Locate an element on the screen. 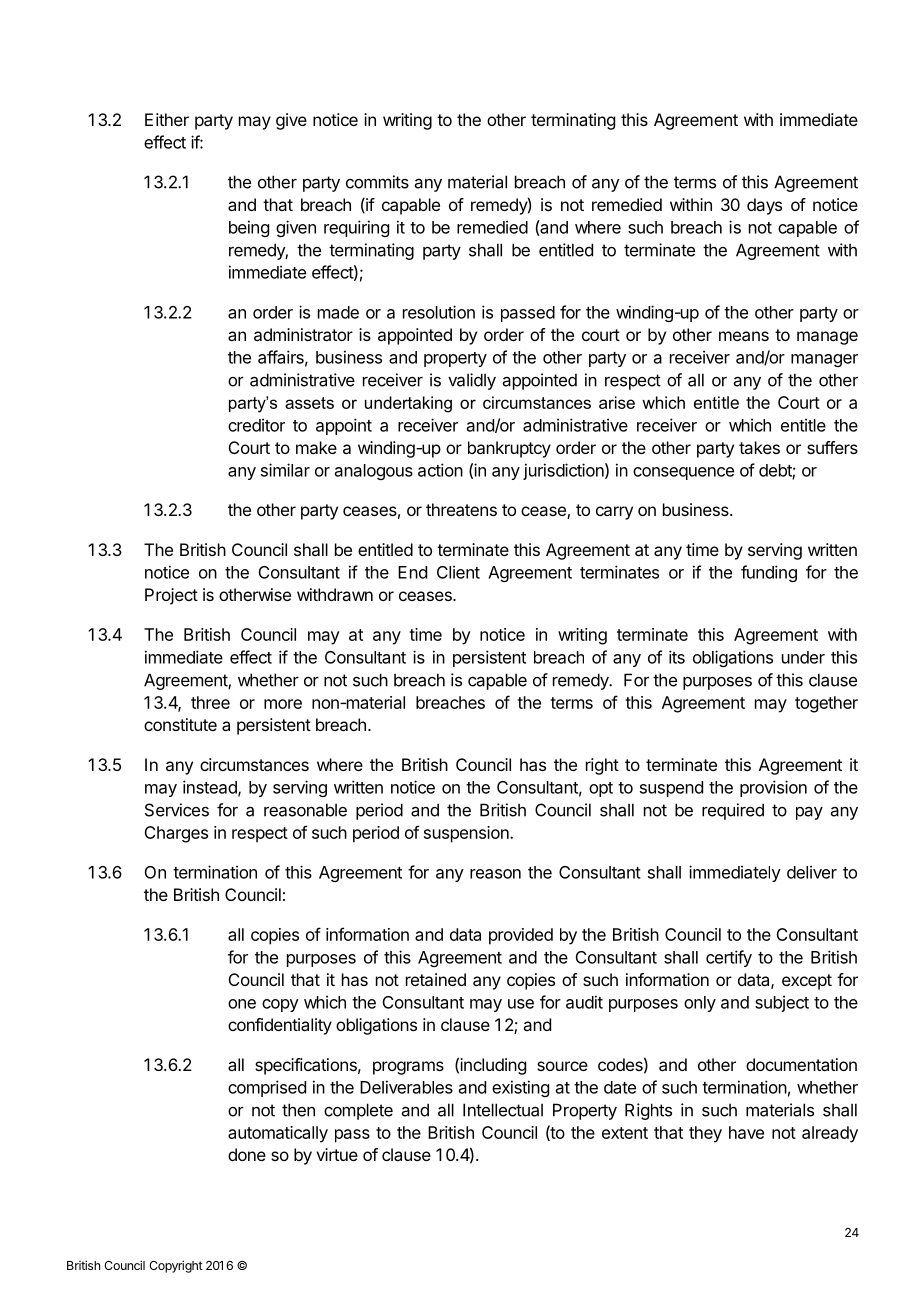 Image resolution: width=924 pixels, height=1308 pixels. Either is located at coordinates (167, 119).
